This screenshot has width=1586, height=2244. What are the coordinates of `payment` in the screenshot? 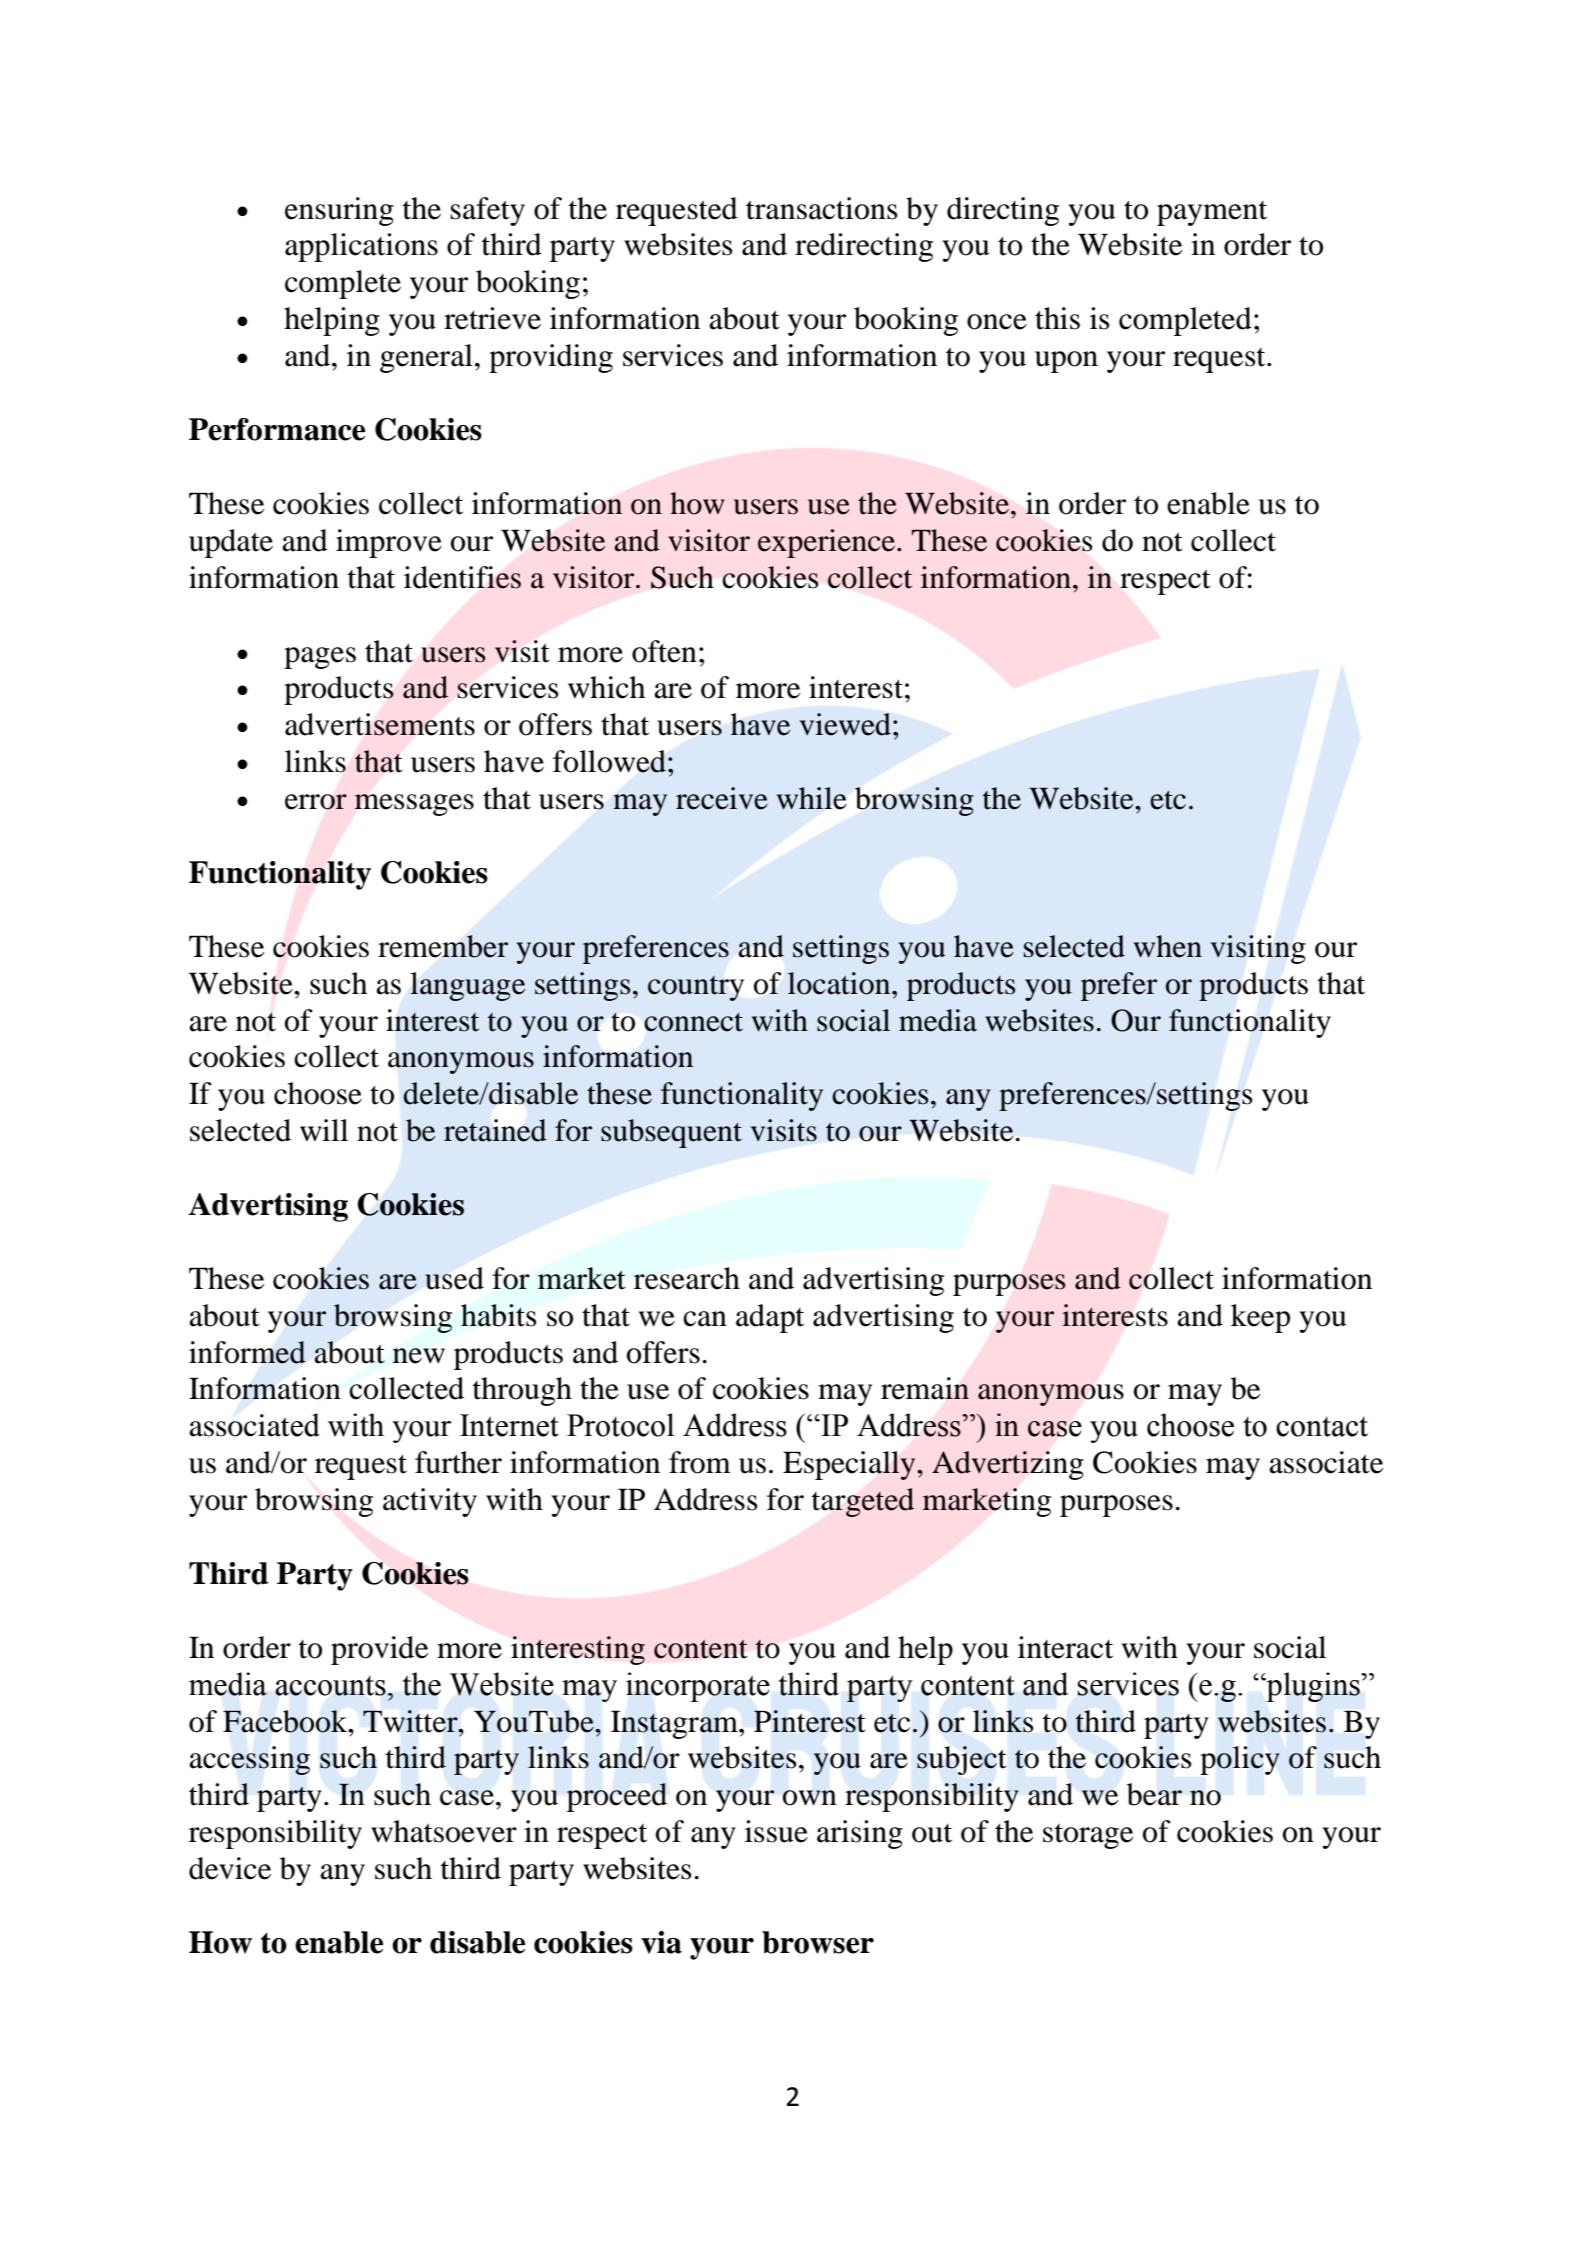 It's located at (1212, 213).
